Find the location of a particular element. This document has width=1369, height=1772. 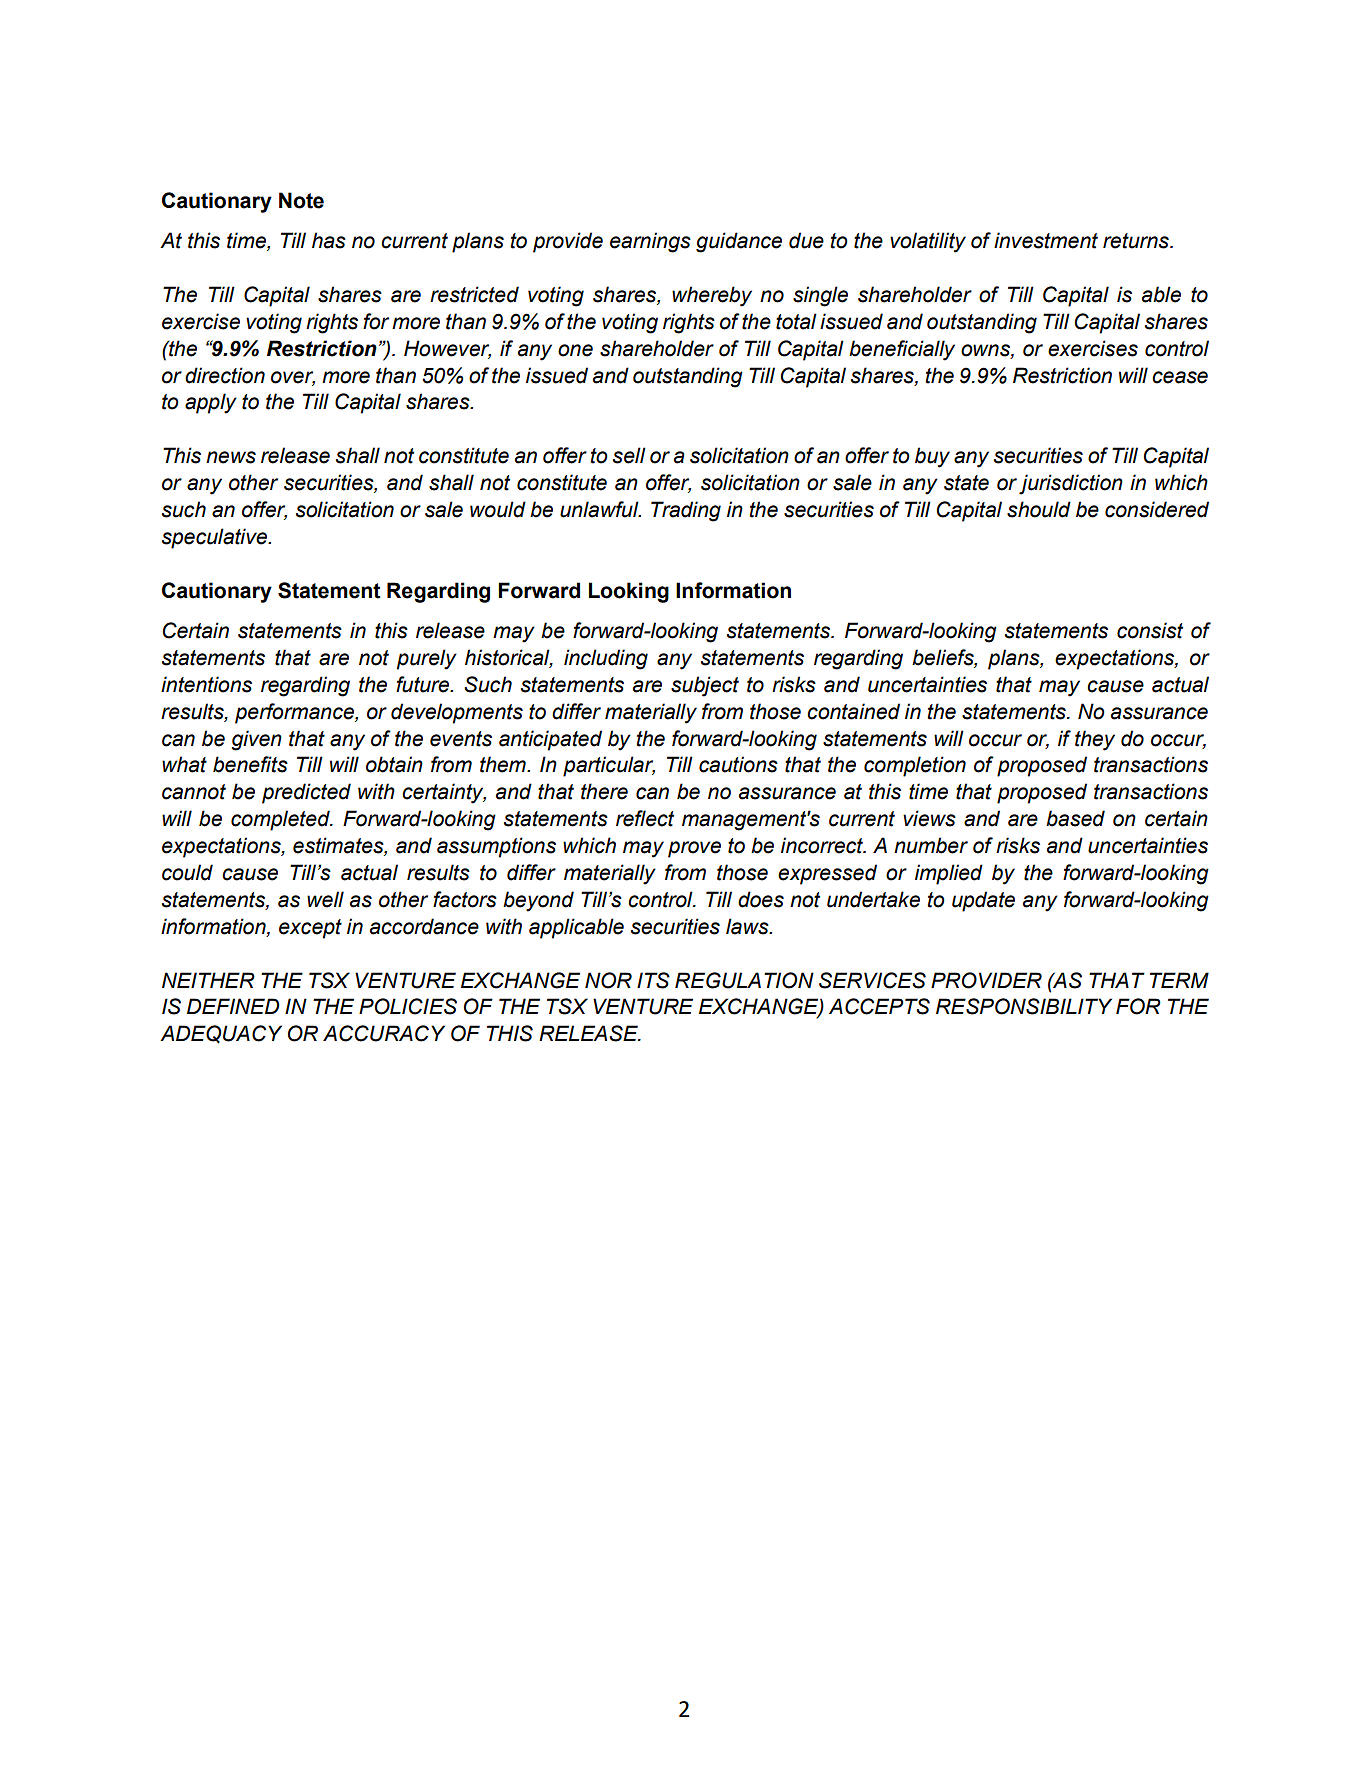

they is located at coordinates (1095, 740).
